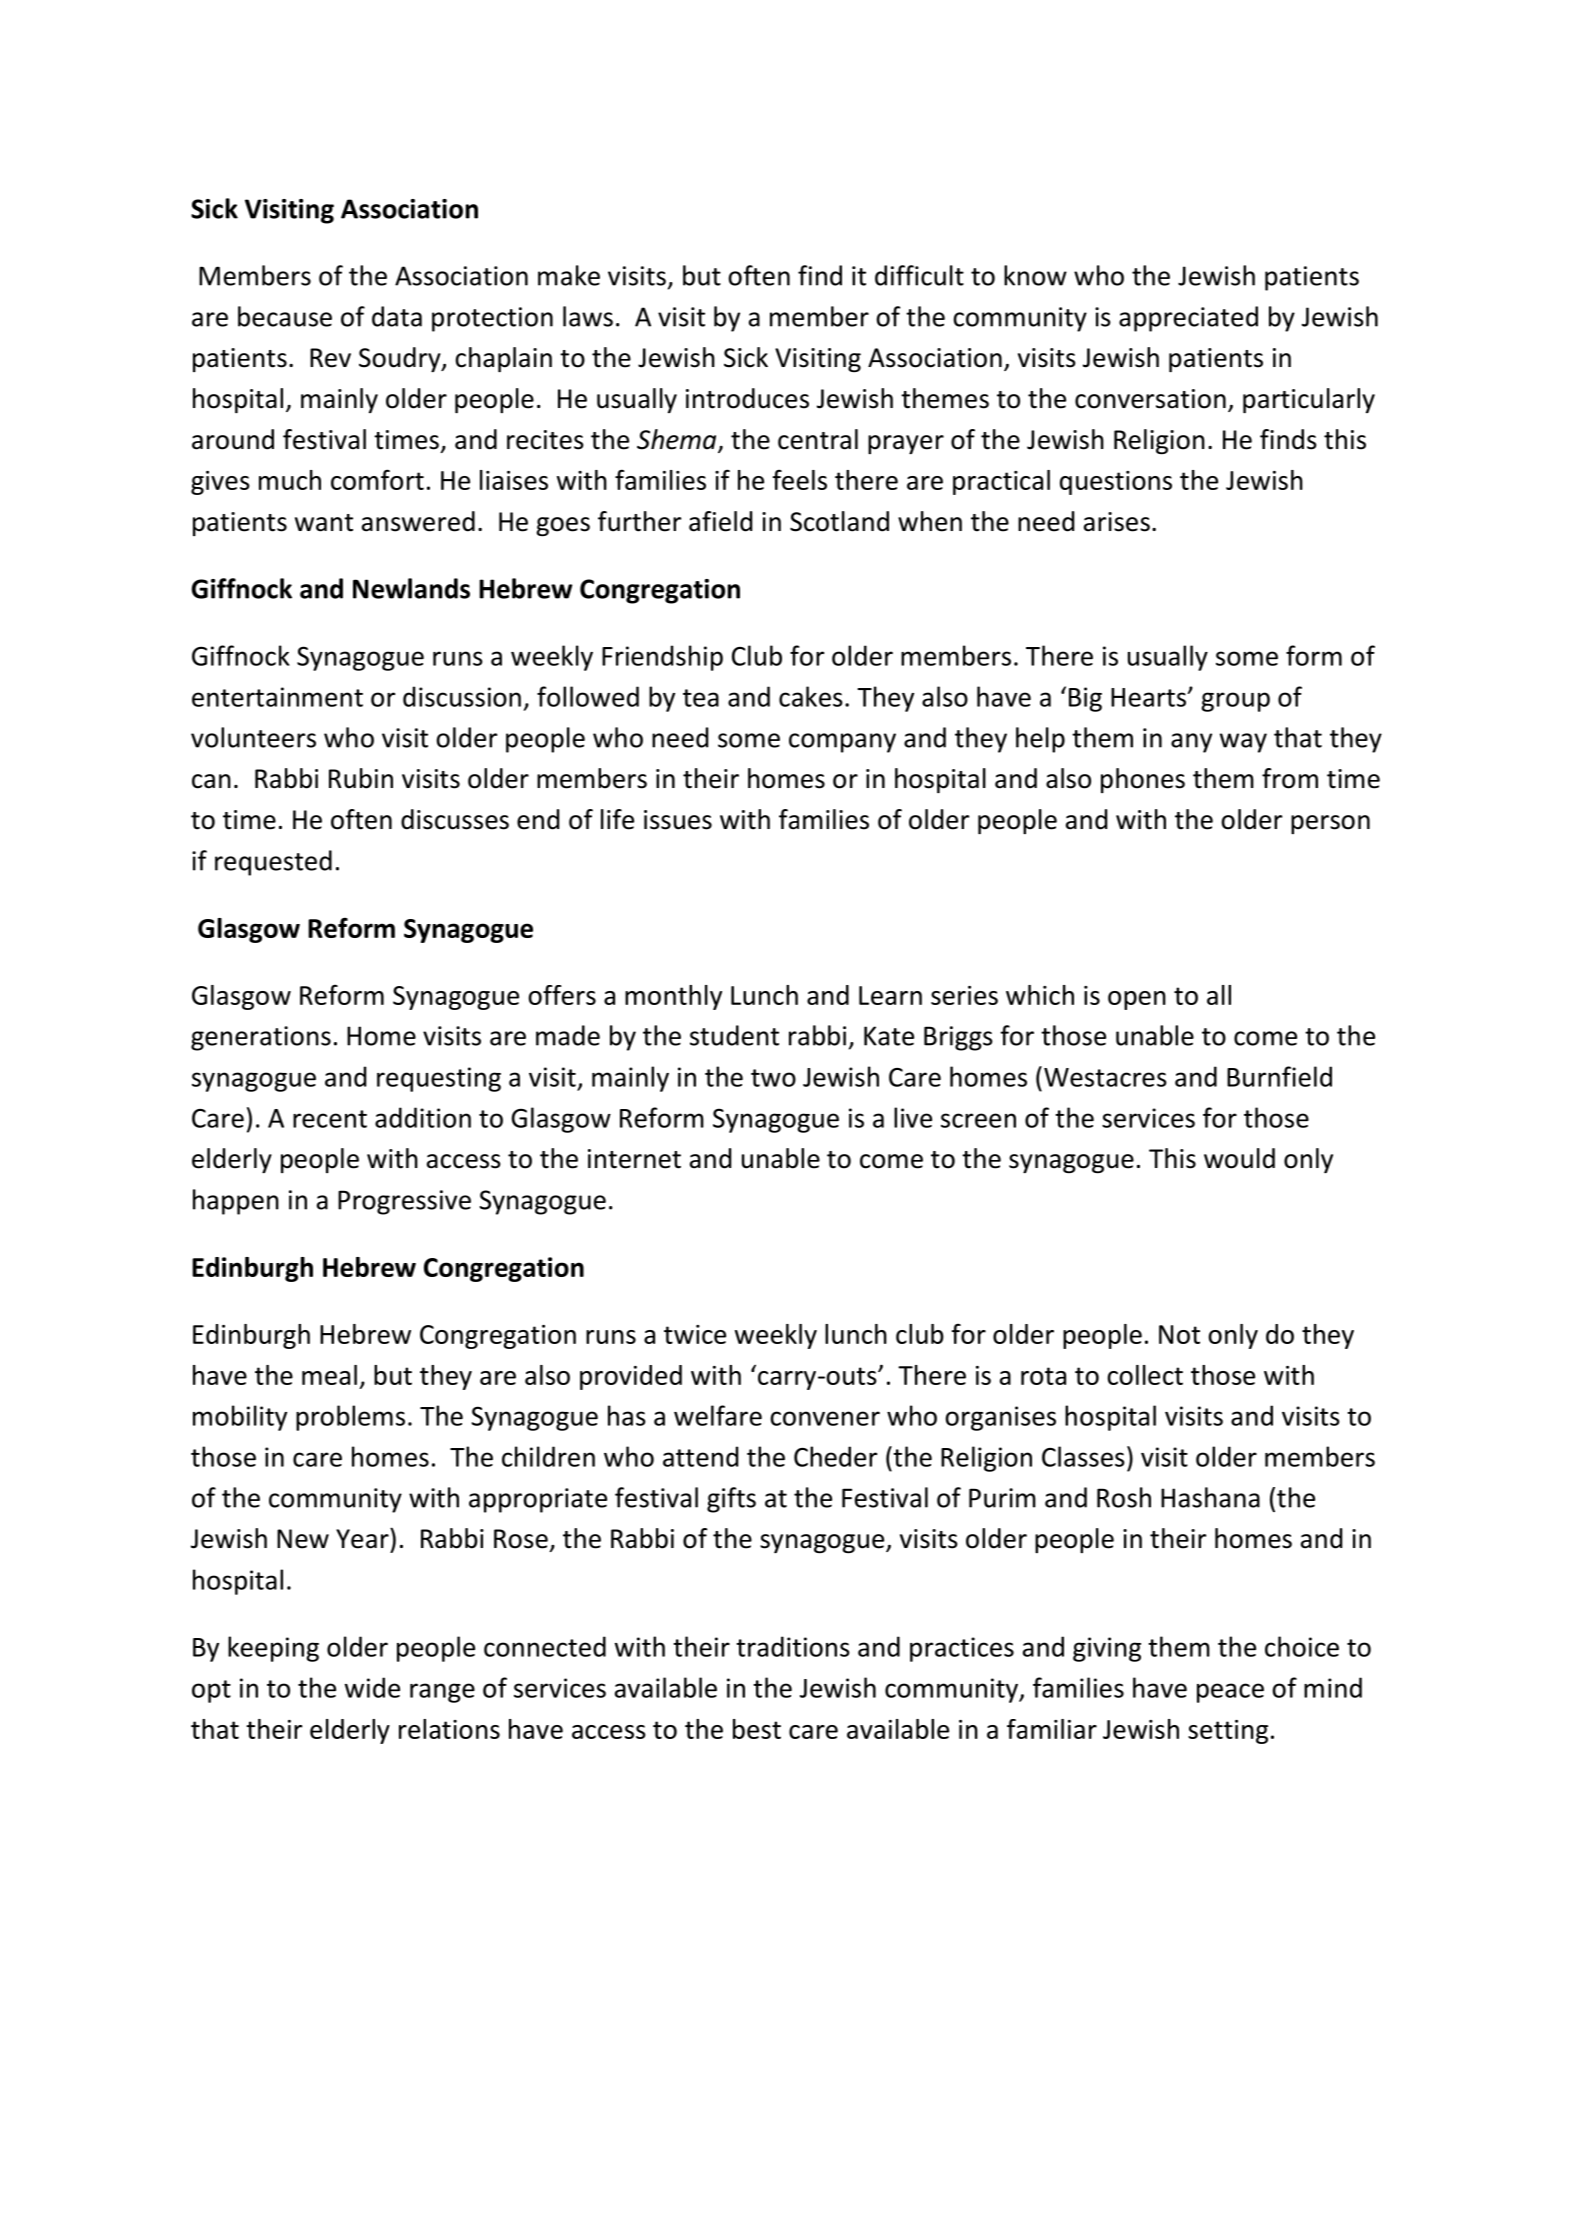  What do you see at coordinates (747, 398) in the screenshot?
I see `introduces` at bounding box center [747, 398].
